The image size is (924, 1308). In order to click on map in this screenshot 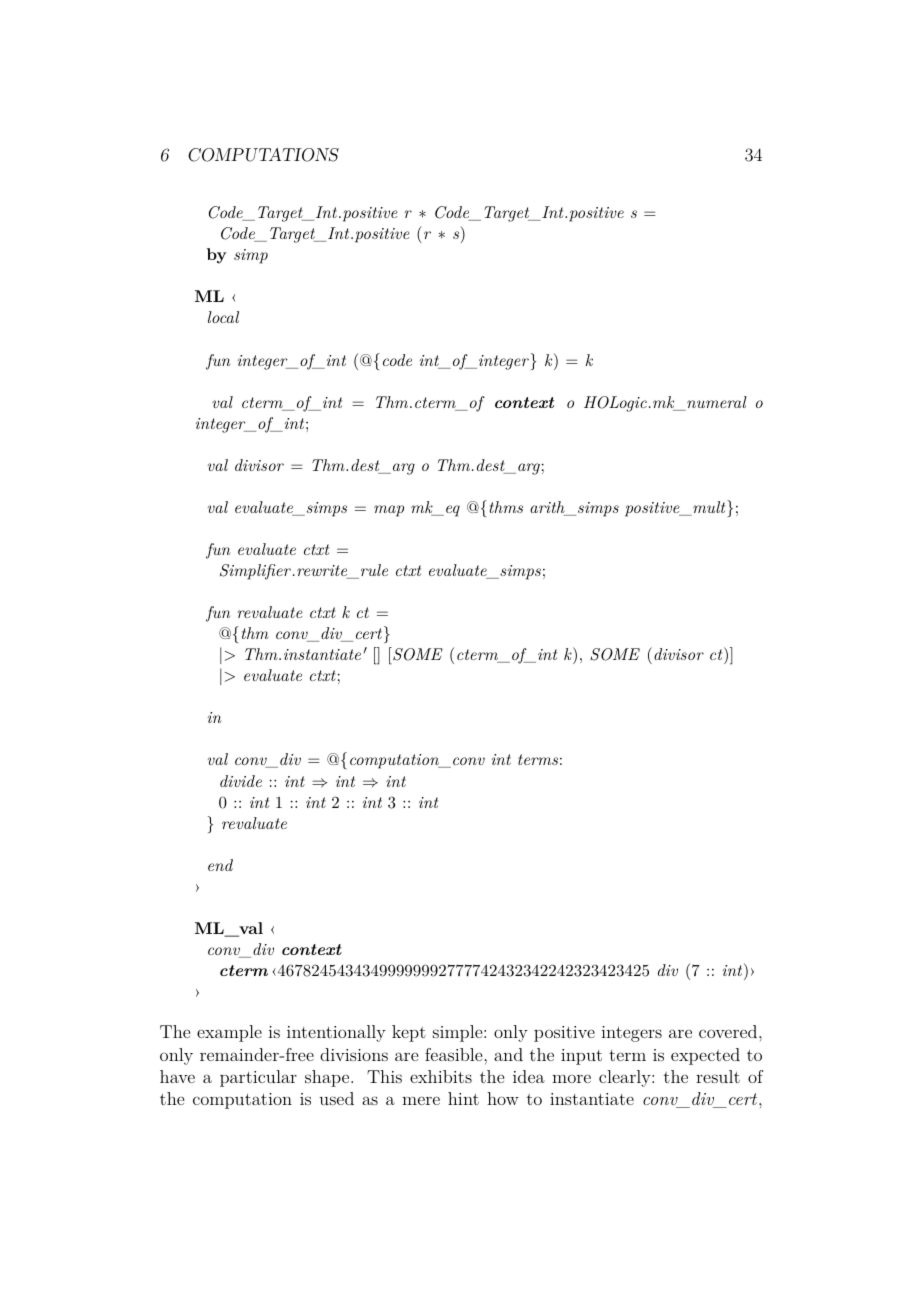, I will do `click(389, 511)`.
